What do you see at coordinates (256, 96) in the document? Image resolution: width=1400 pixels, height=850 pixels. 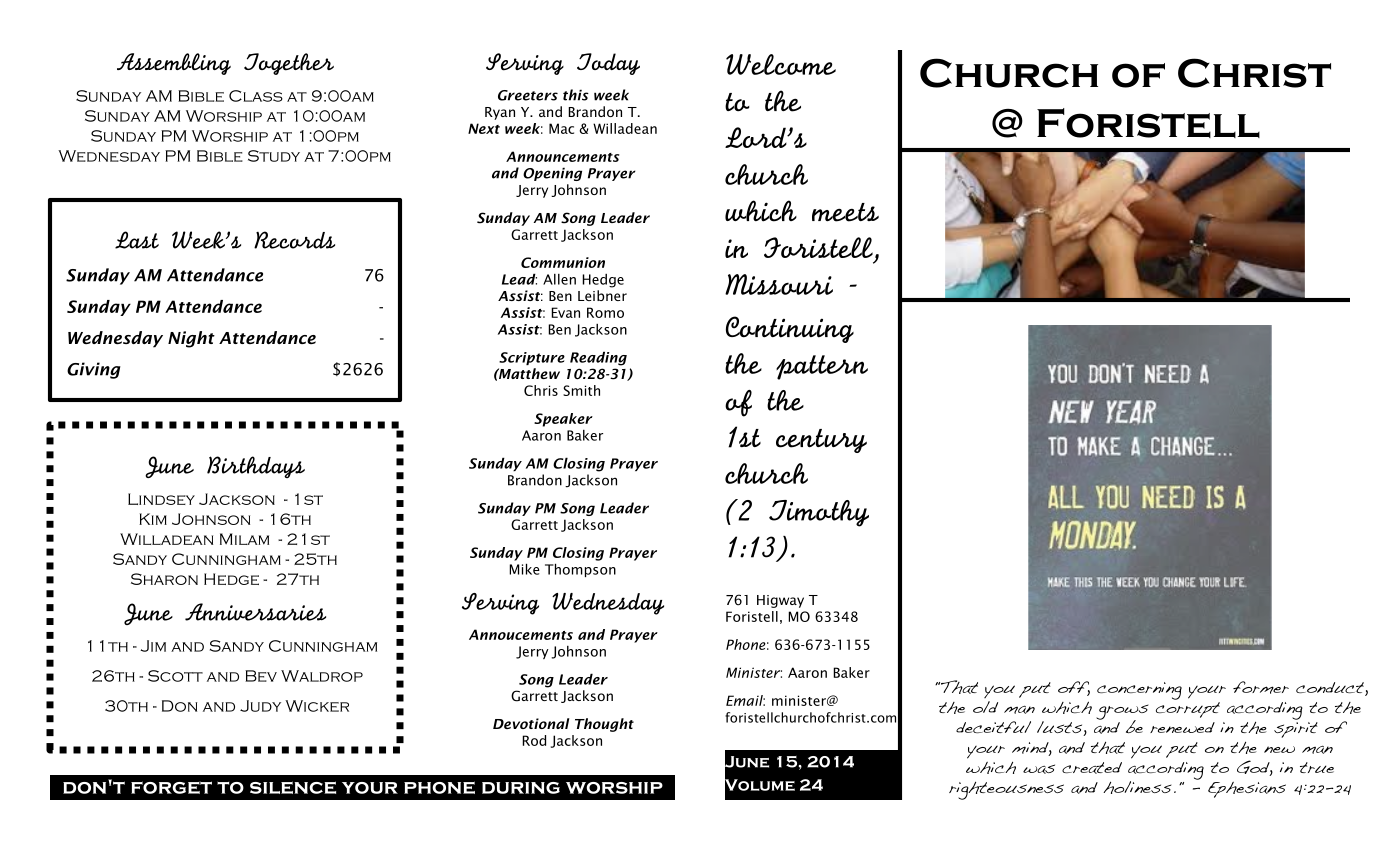 I see `Class` at bounding box center [256, 96].
